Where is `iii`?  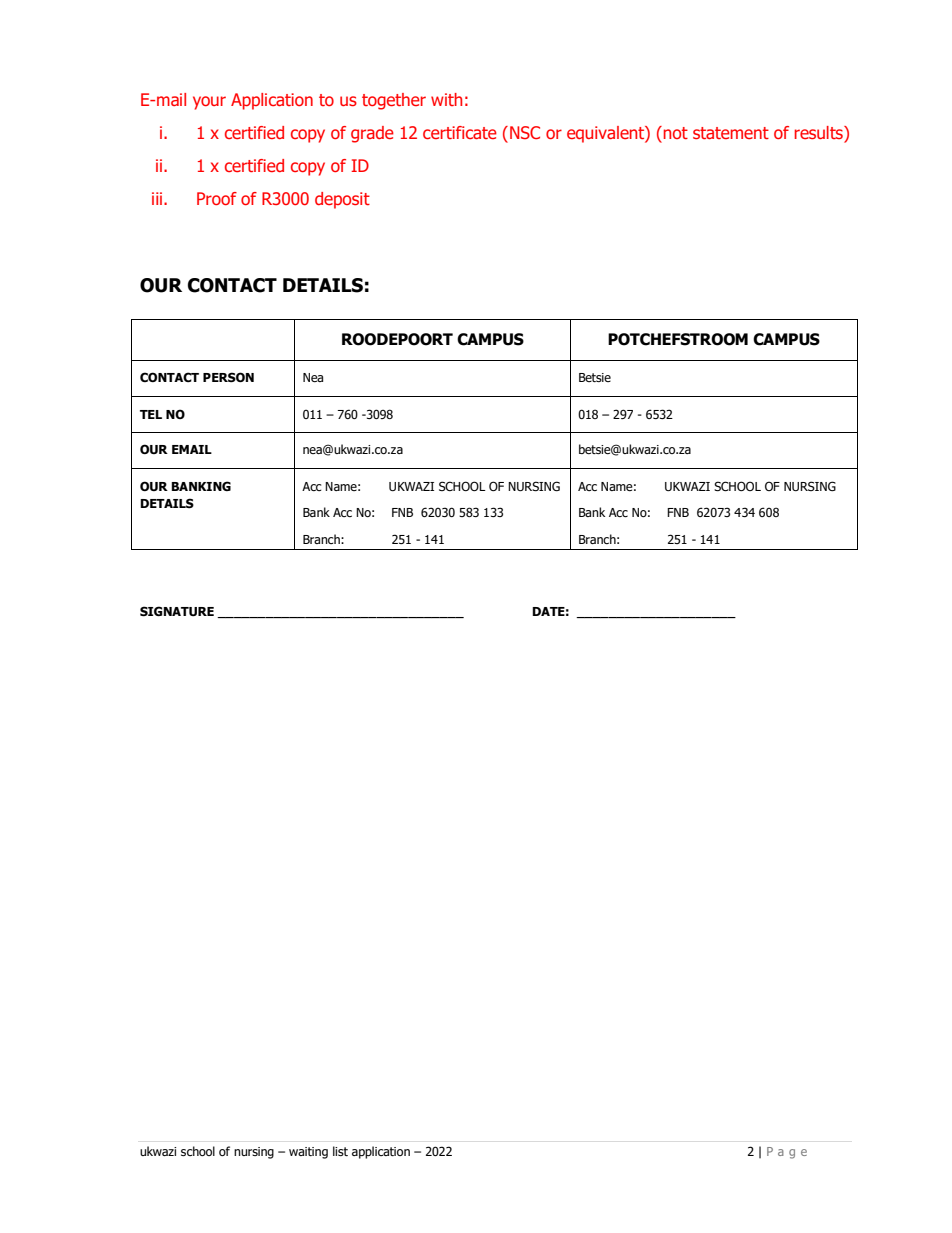
iii is located at coordinates (157, 198).
